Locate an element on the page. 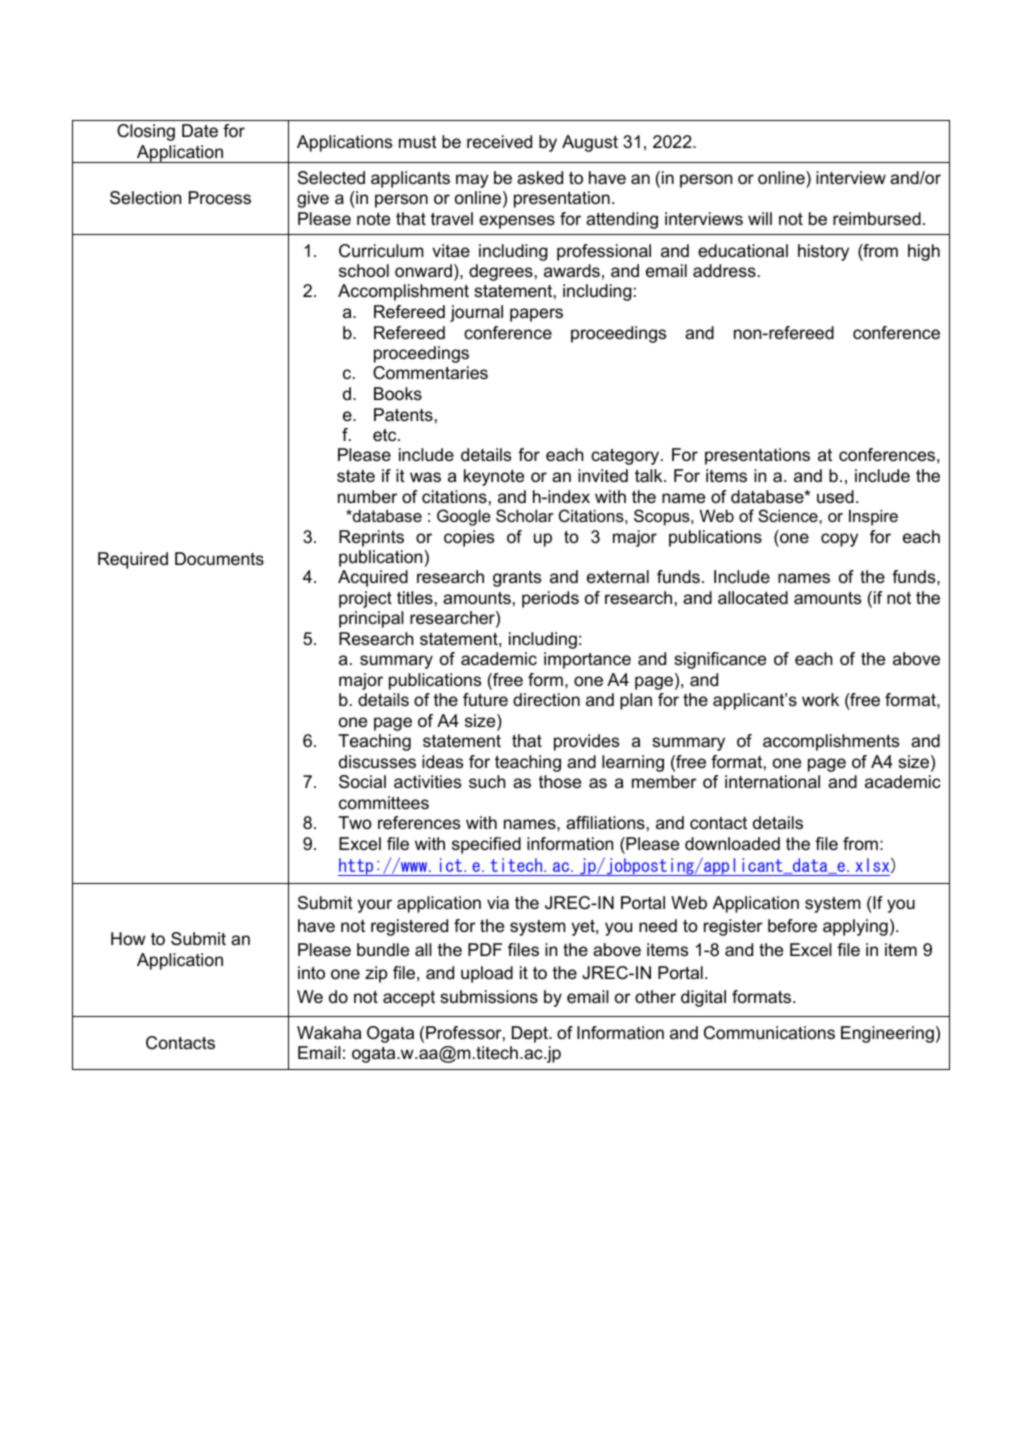 The width and height of the page is (1010, 1429). submissions is located at coordinates (489, 997).
